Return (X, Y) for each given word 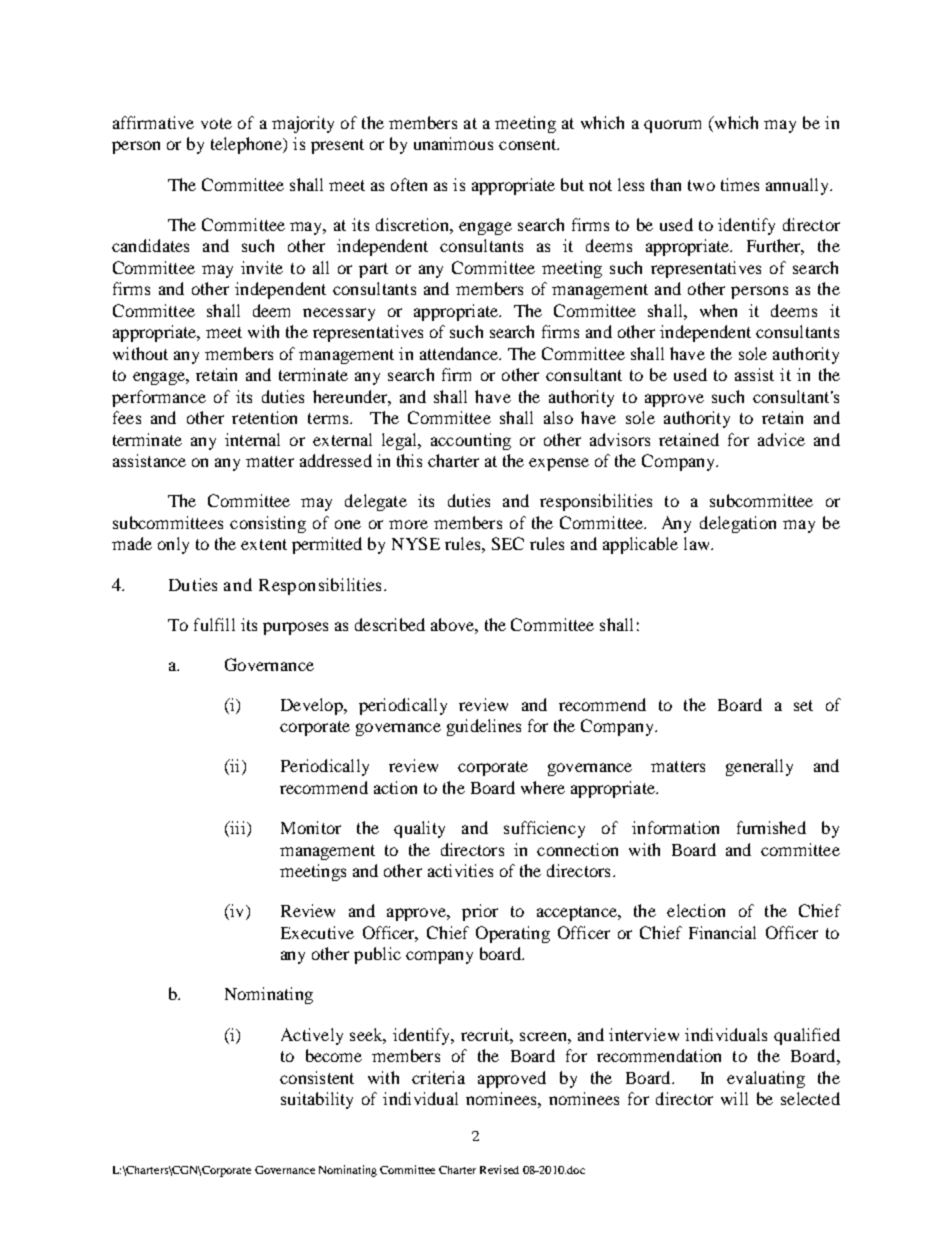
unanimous (453, 143)
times (740, 184)
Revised (499, 1169)
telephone (248, 145)
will (734, 1098)
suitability (317, 1100)
